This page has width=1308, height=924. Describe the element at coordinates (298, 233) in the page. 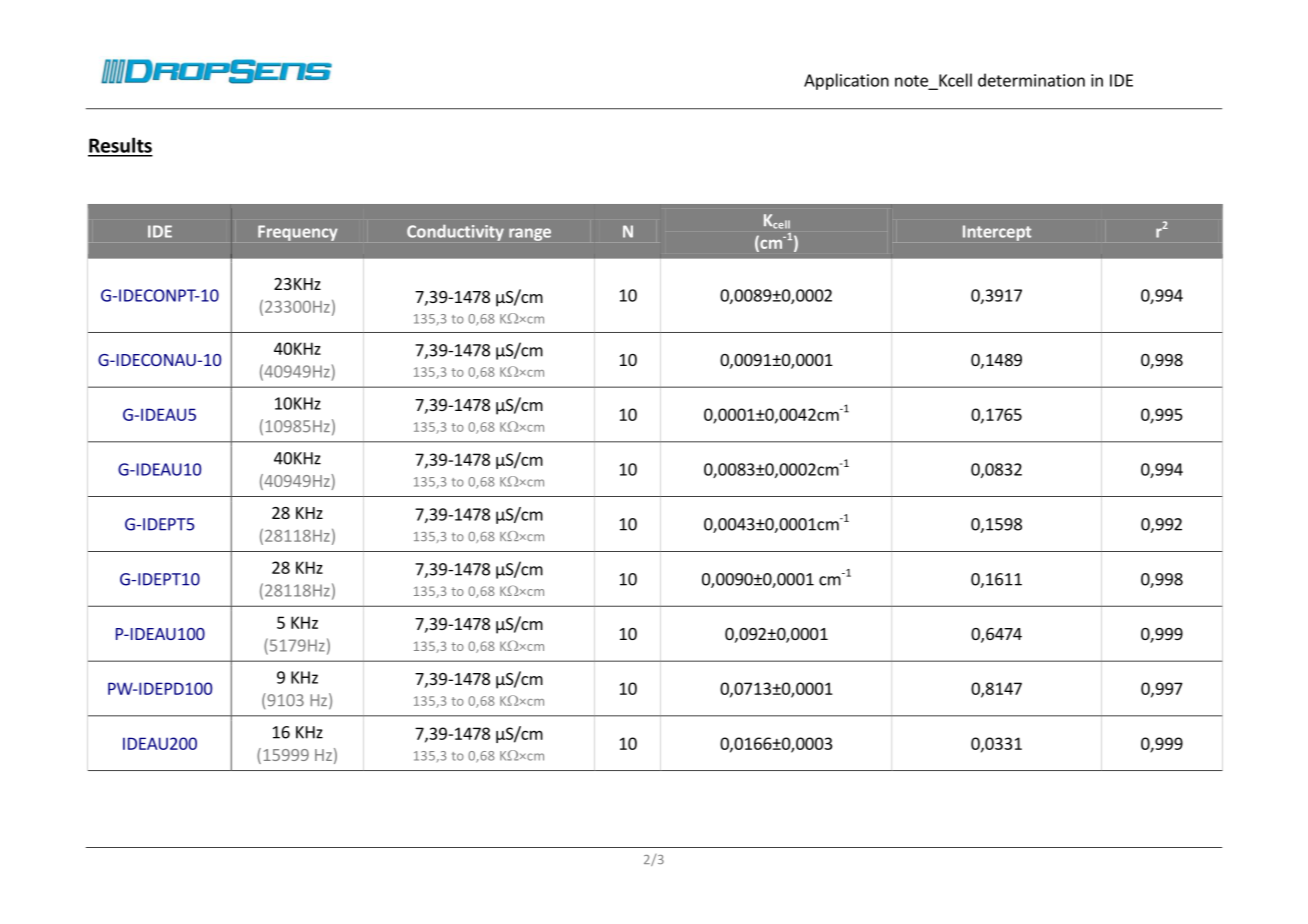

I see `Frequency` at that location.
